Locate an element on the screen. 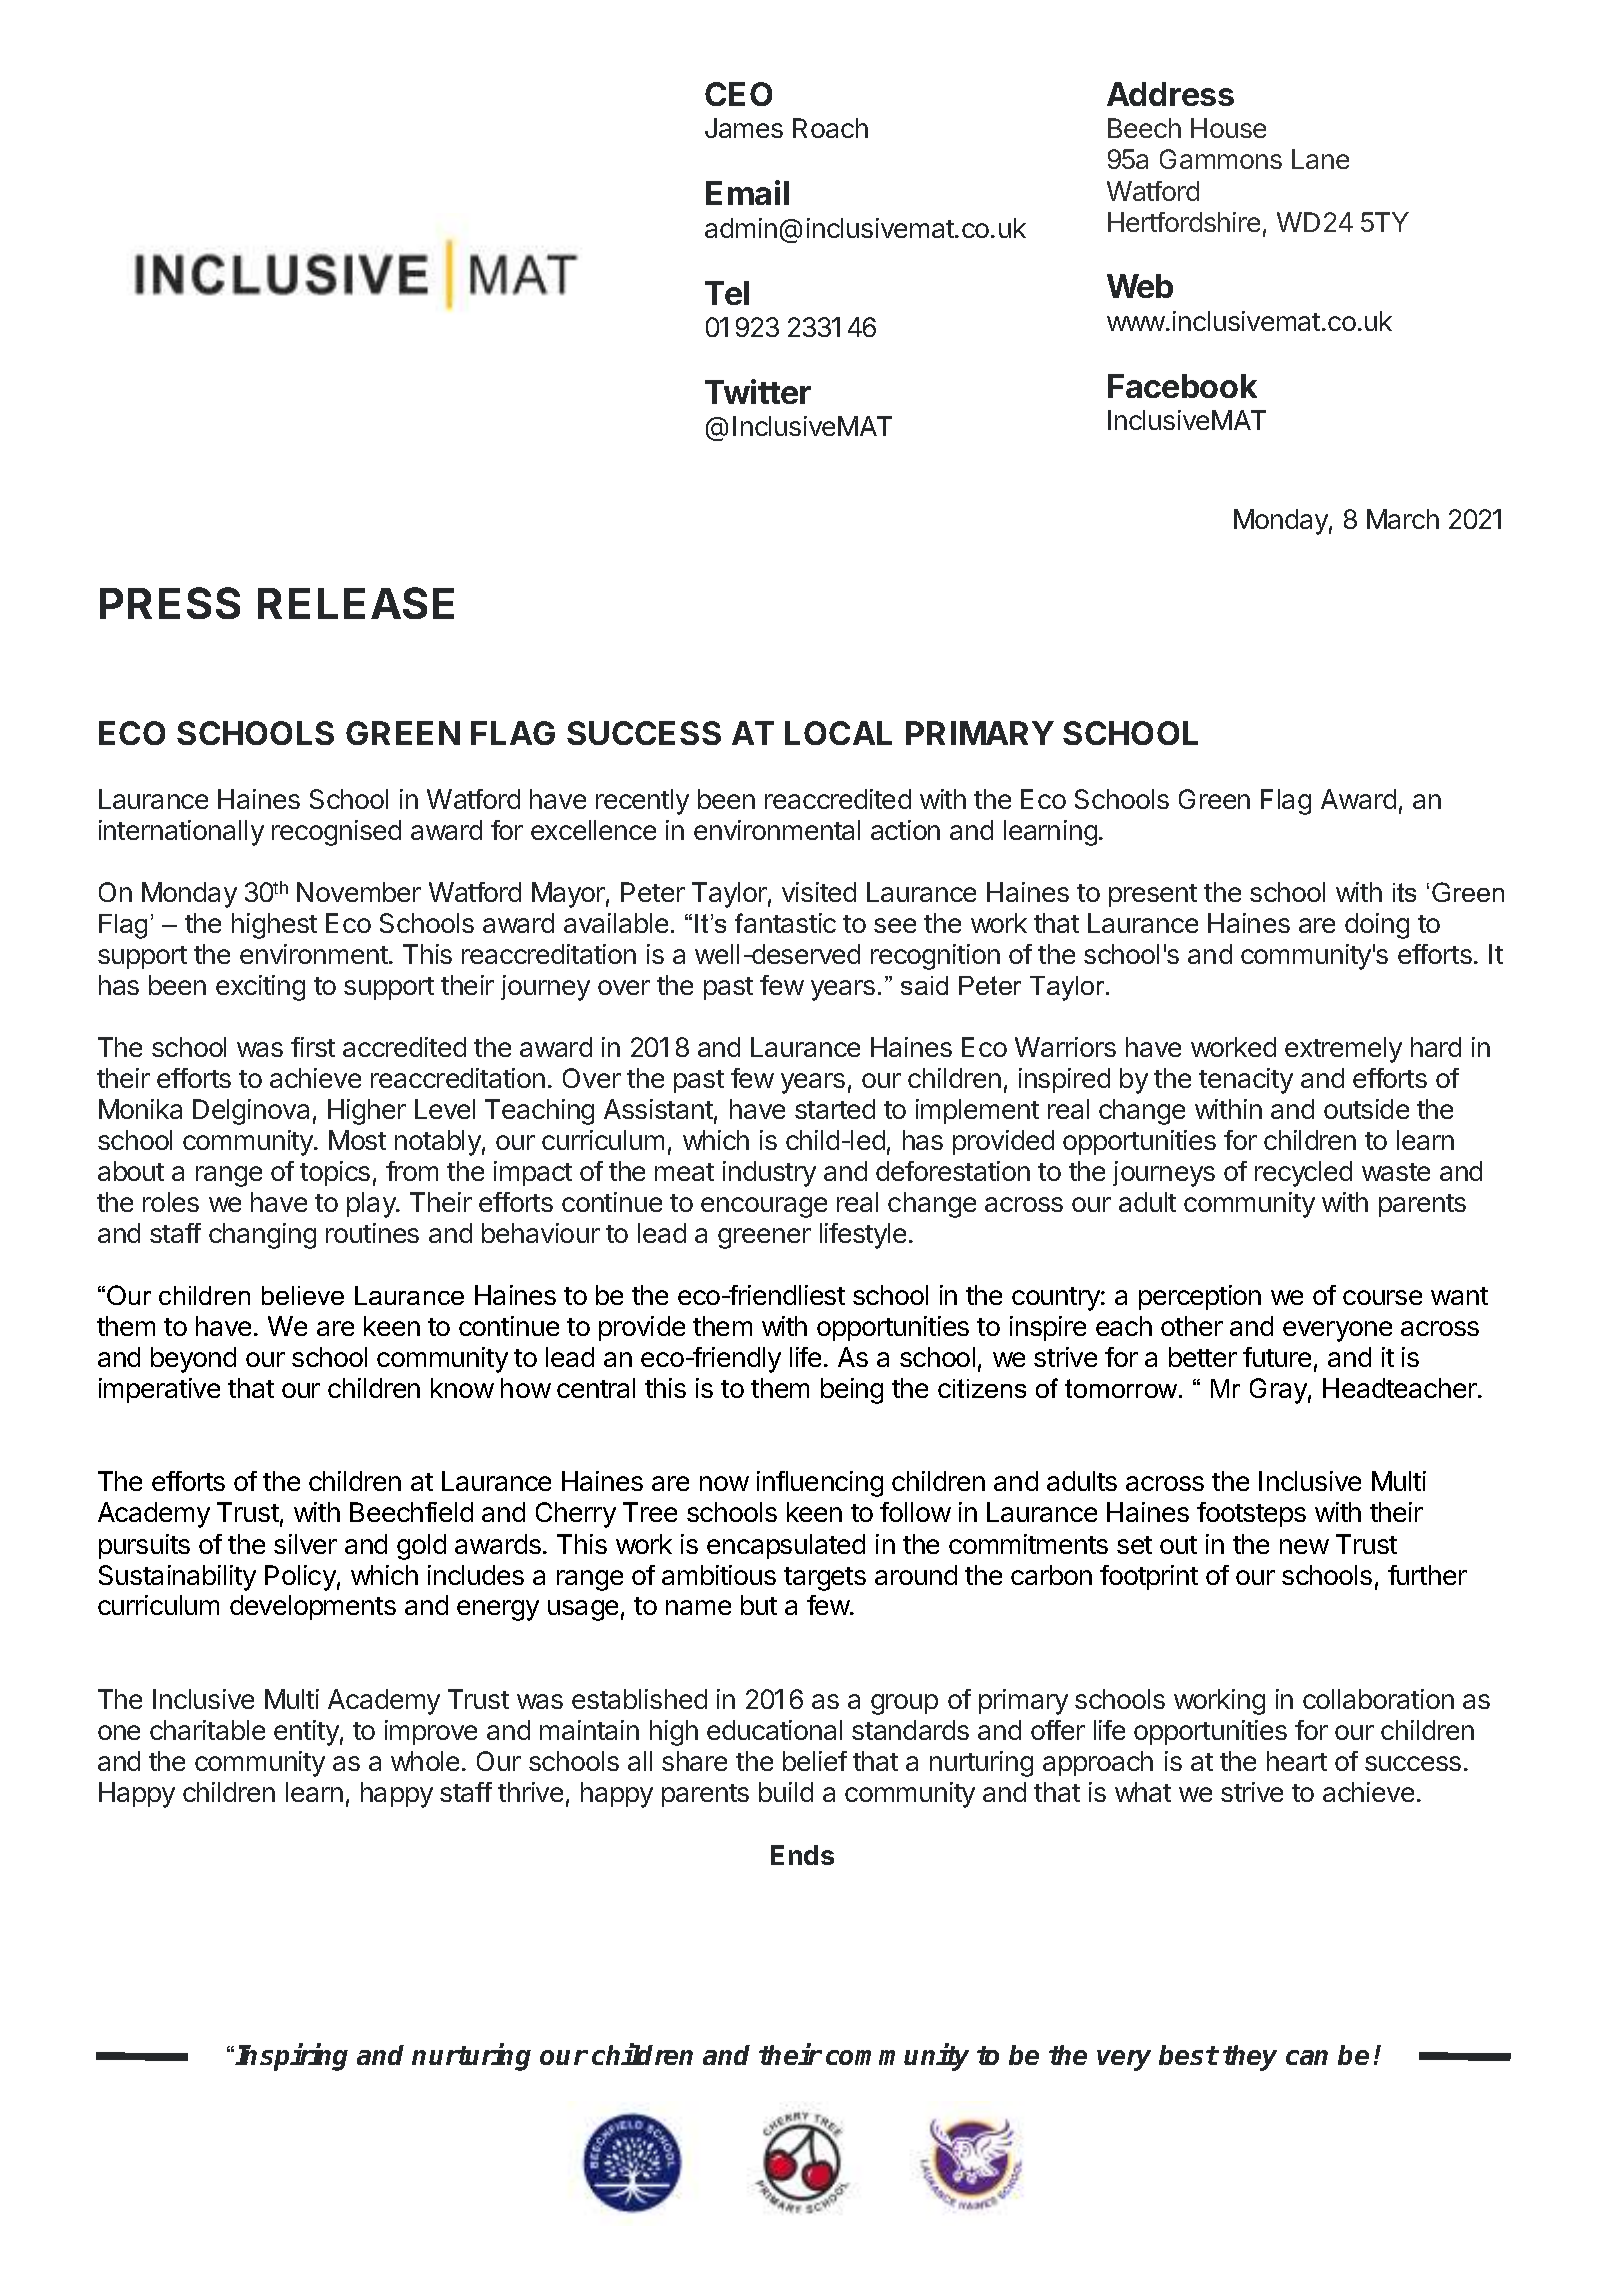 This screenshot has width=1605, height=2272. new is located at coordinates (1304, 1546).
